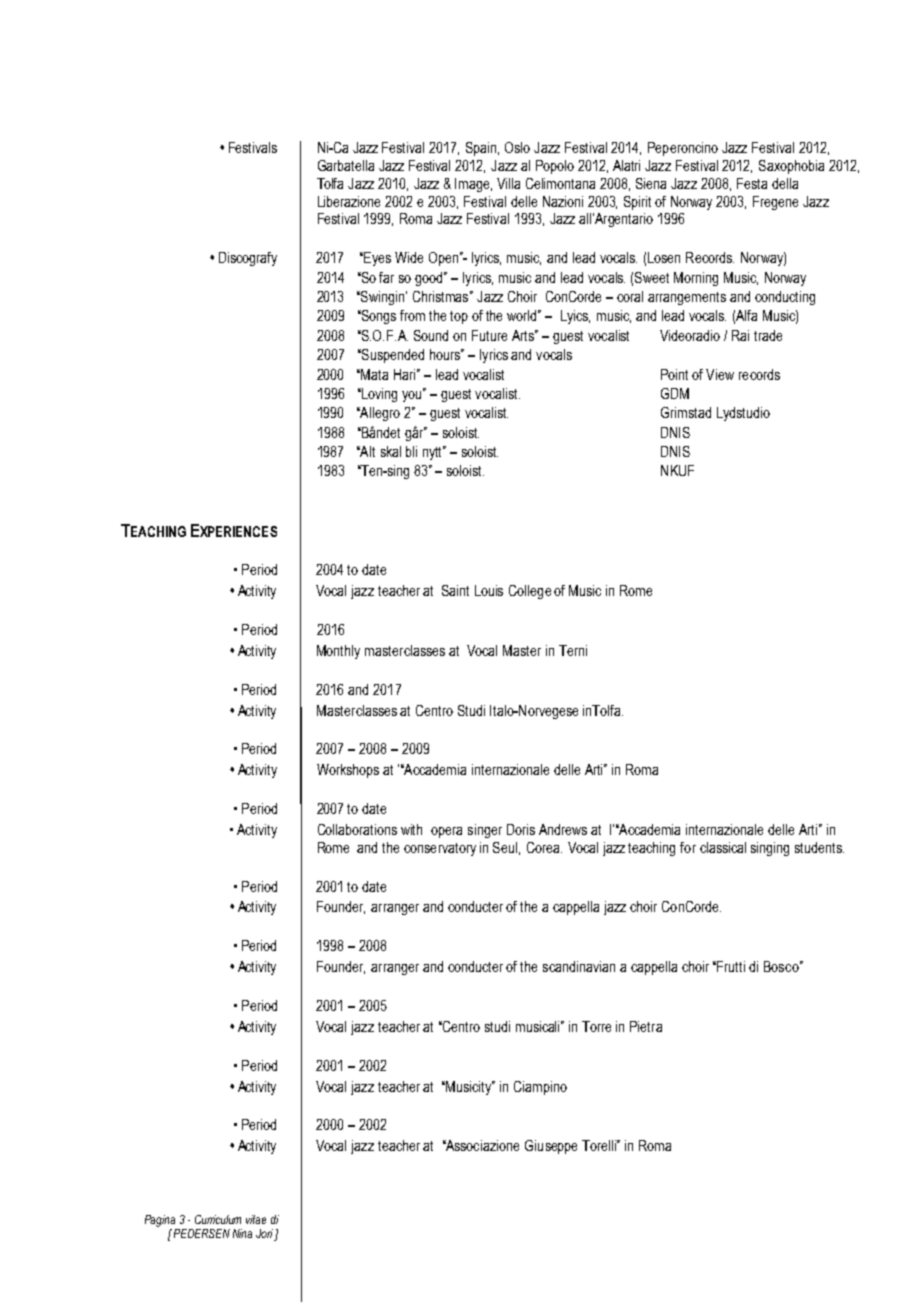 Image resolution: width=924 pixels, height=1308 pixels. Describe the element at coordinates (357, 829) in the image. I see `Collaborations` at that location.
